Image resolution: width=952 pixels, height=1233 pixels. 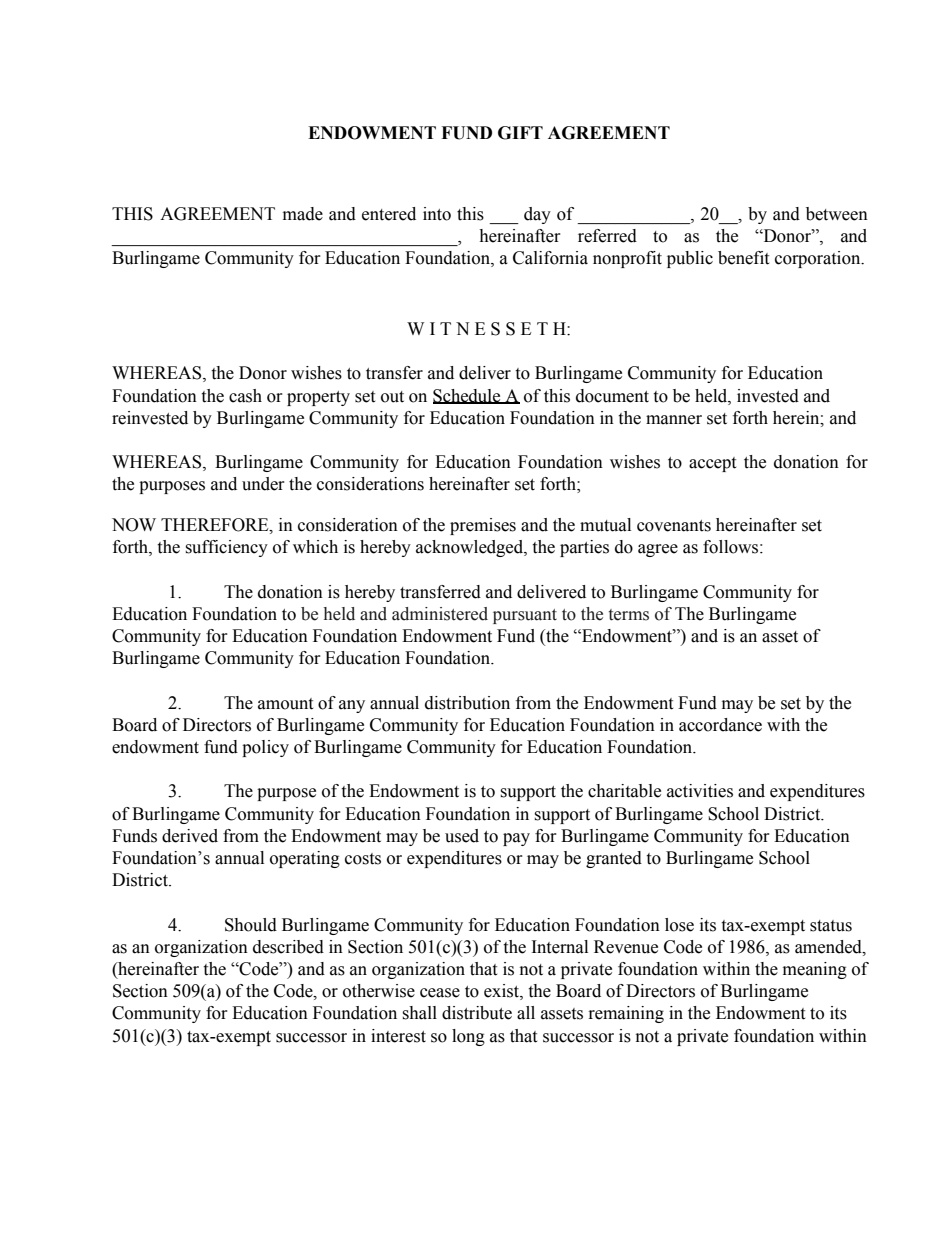 What do you see at coordinates (288, 947) in the page?
I see `described` at bounding box center [288, 947].
